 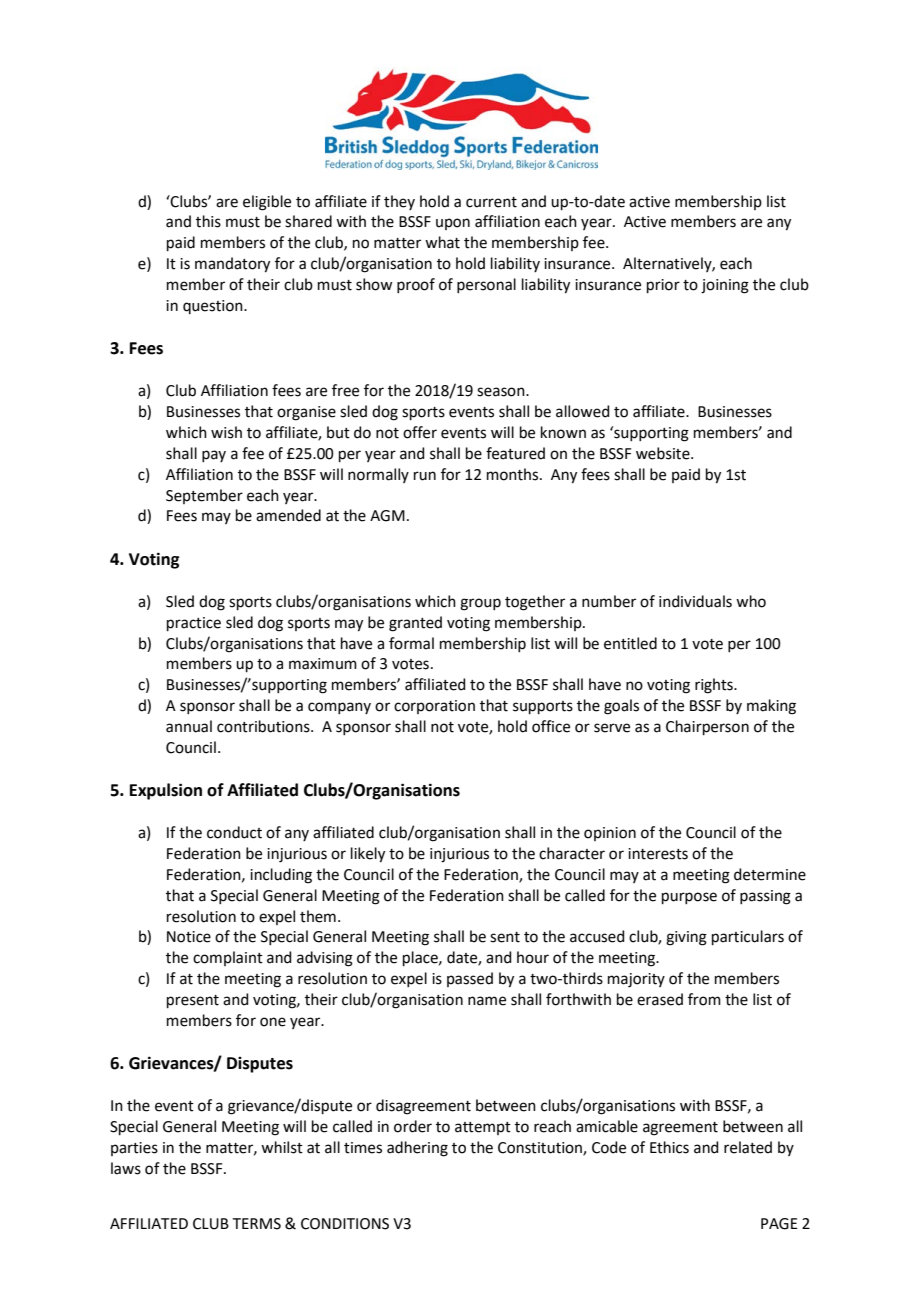 I want to click on website, so click(x=664, y=453).
